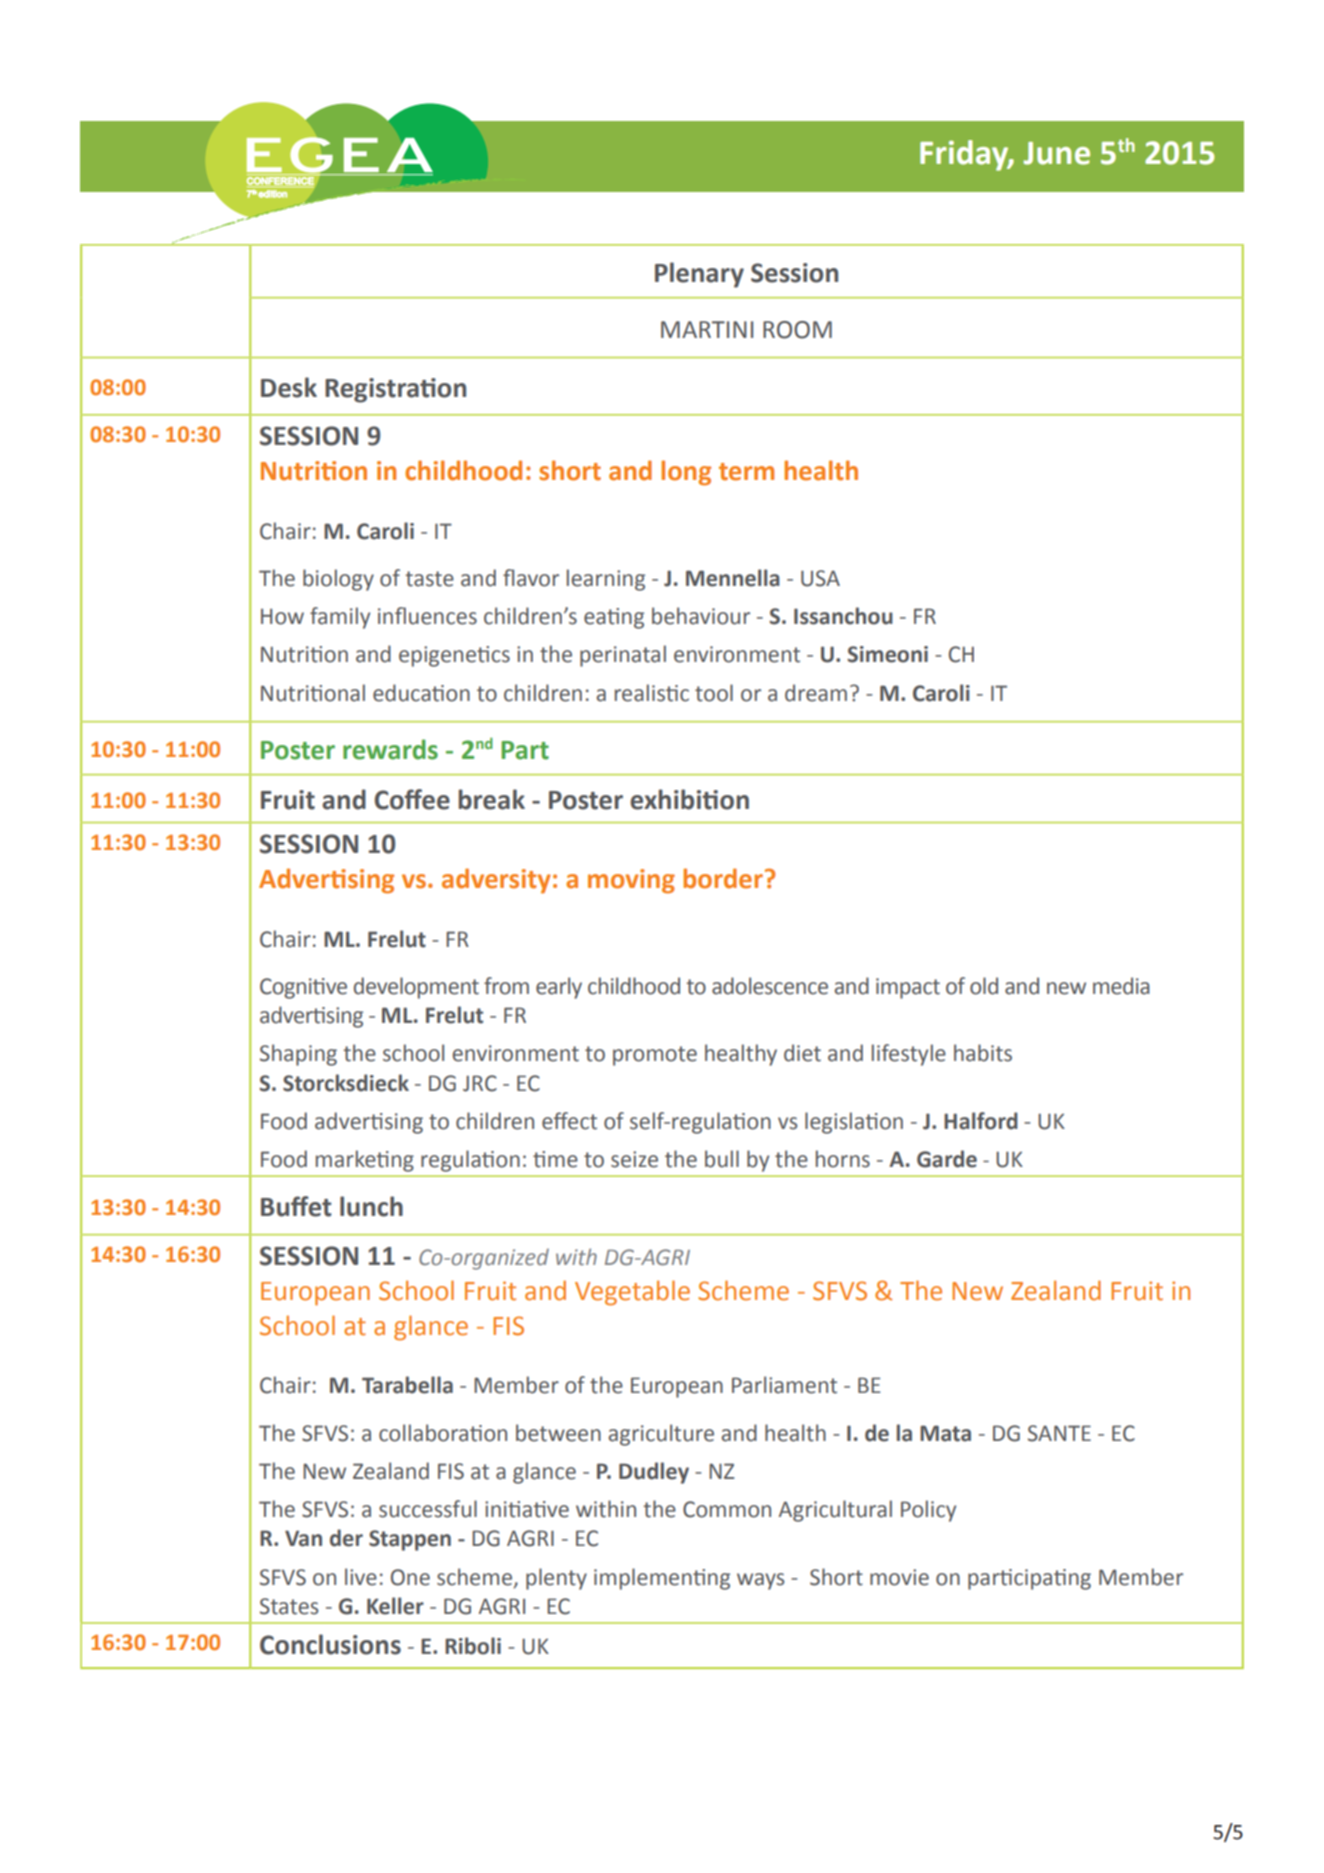  I want to click on June, so click(1057, 153).
